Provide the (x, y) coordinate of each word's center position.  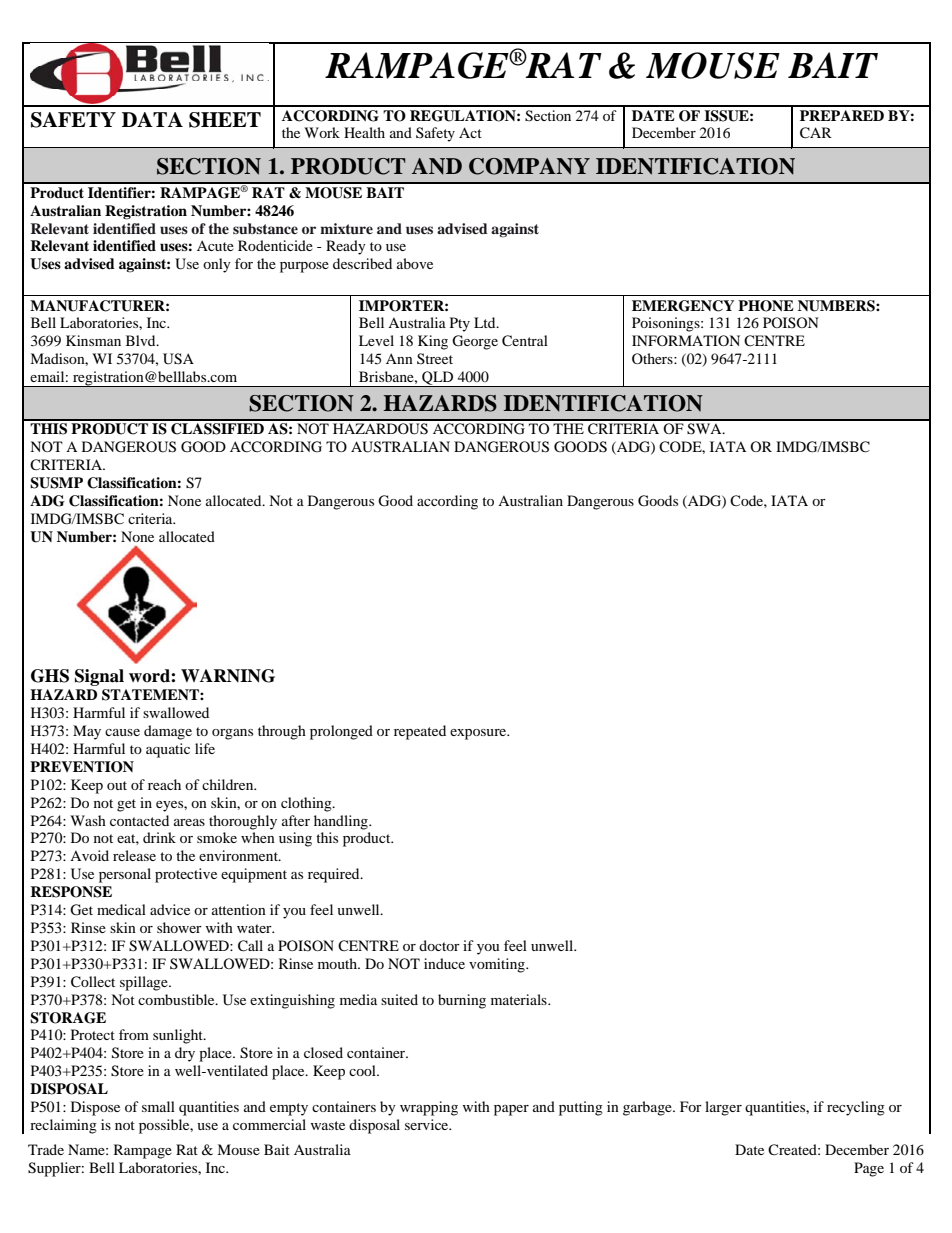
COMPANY (529, 166)
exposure (479, 734)
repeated (420, 732)
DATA (152, 119)
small (158, 1106)
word (150, 676)
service (428, 1124)
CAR (816, 133)
